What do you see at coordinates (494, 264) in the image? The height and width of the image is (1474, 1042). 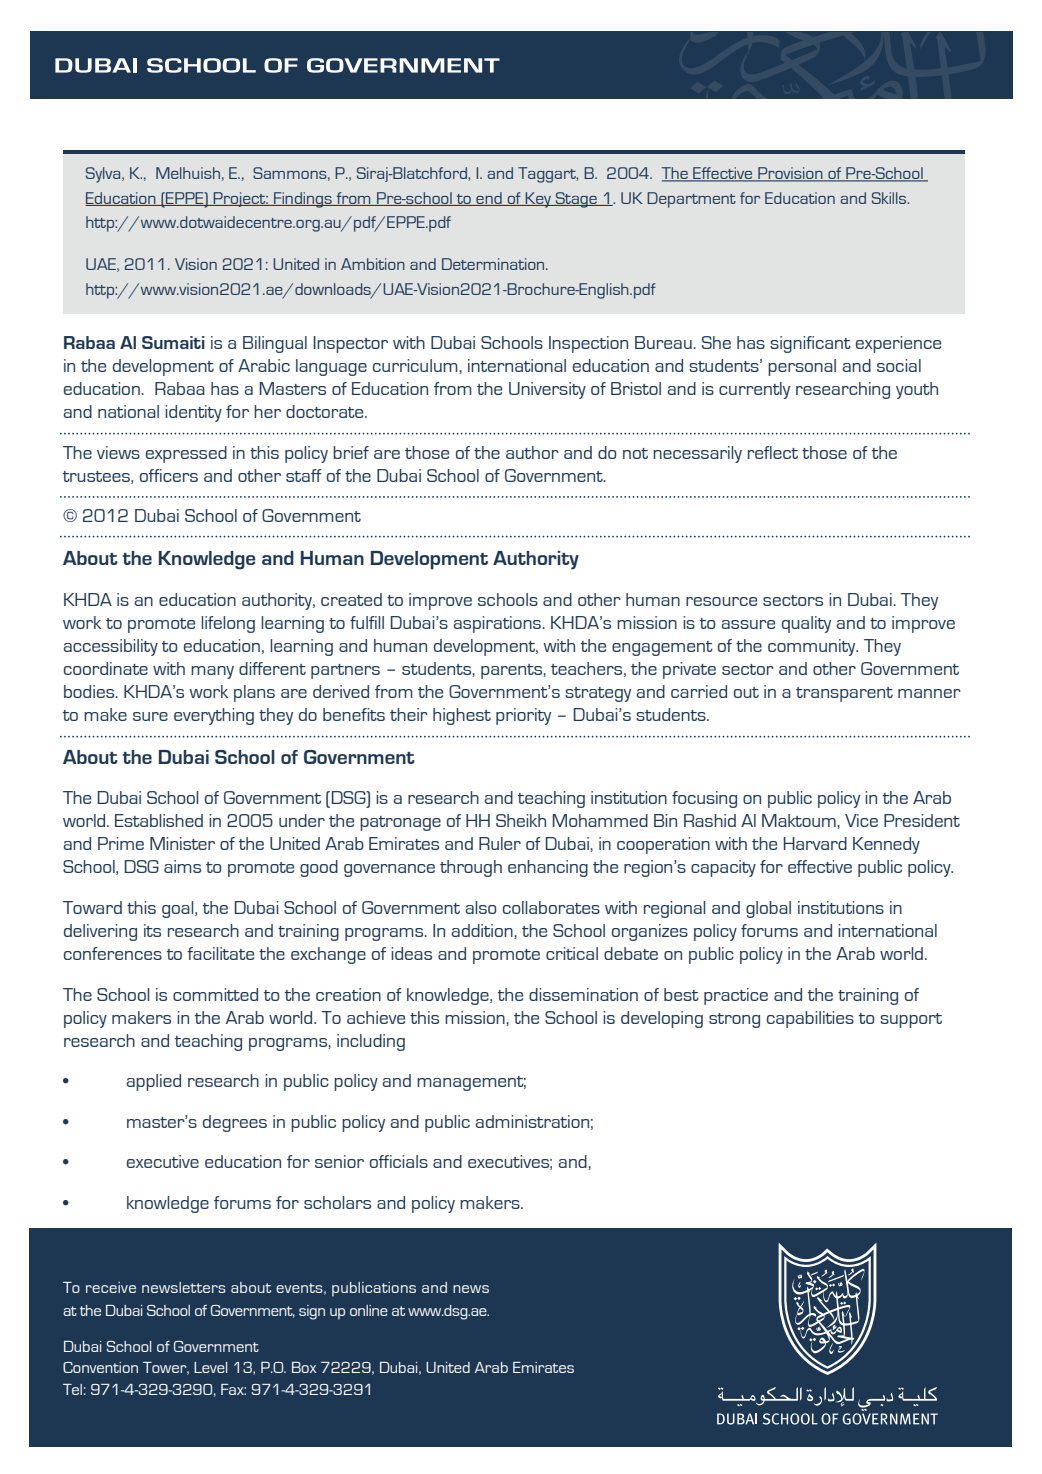 I see `Determination` at bounding box center [494, 264].
